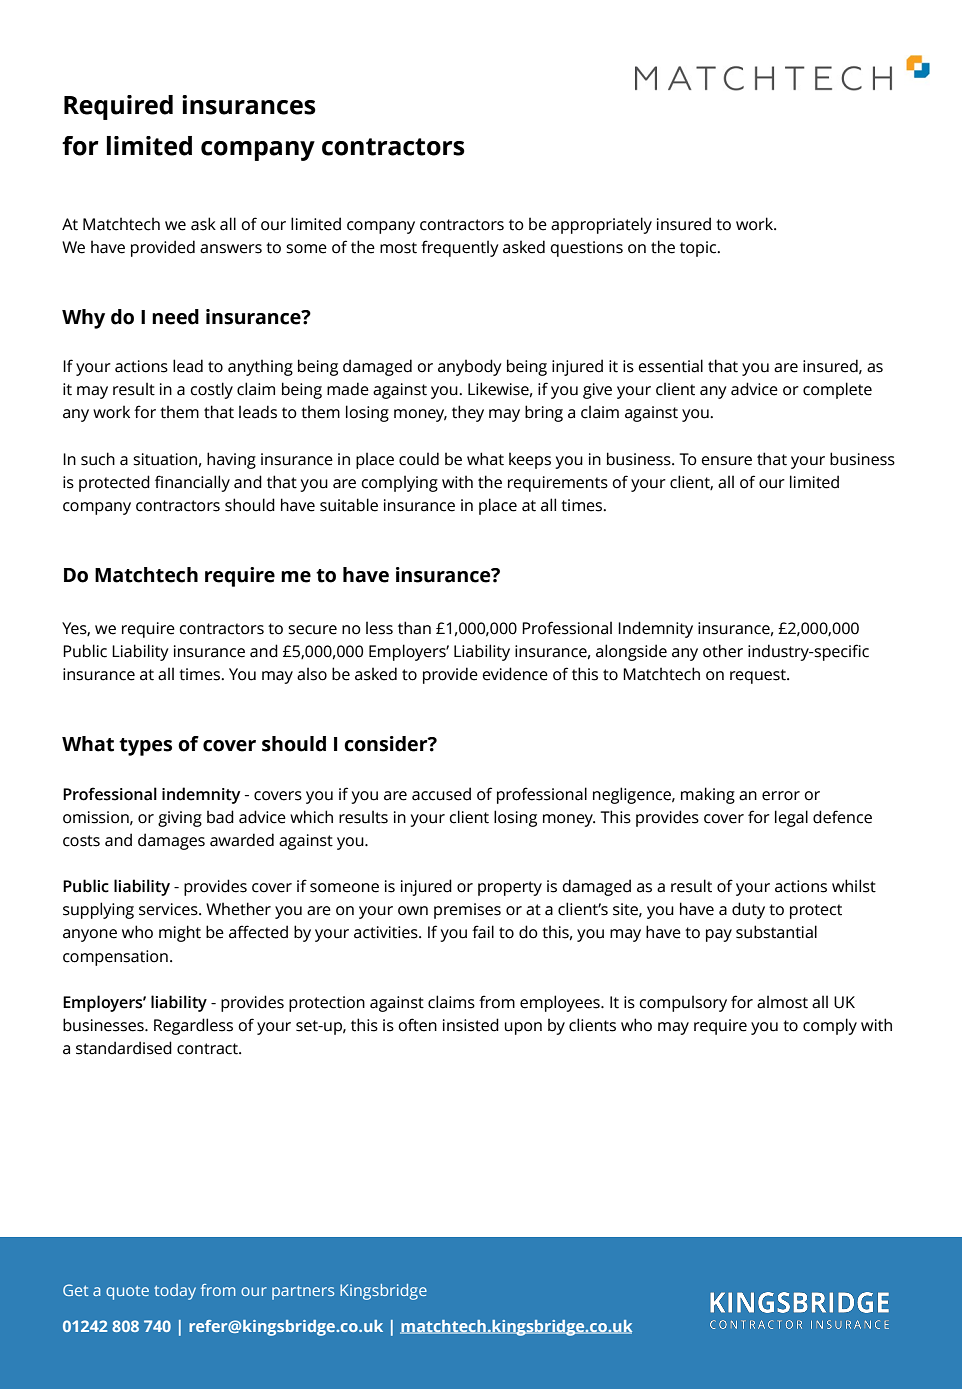 The image size is (962, 1389). What do you see at coordinates (459, 248) in the document?
I see `frequently` at bounding box center [459, 248].
